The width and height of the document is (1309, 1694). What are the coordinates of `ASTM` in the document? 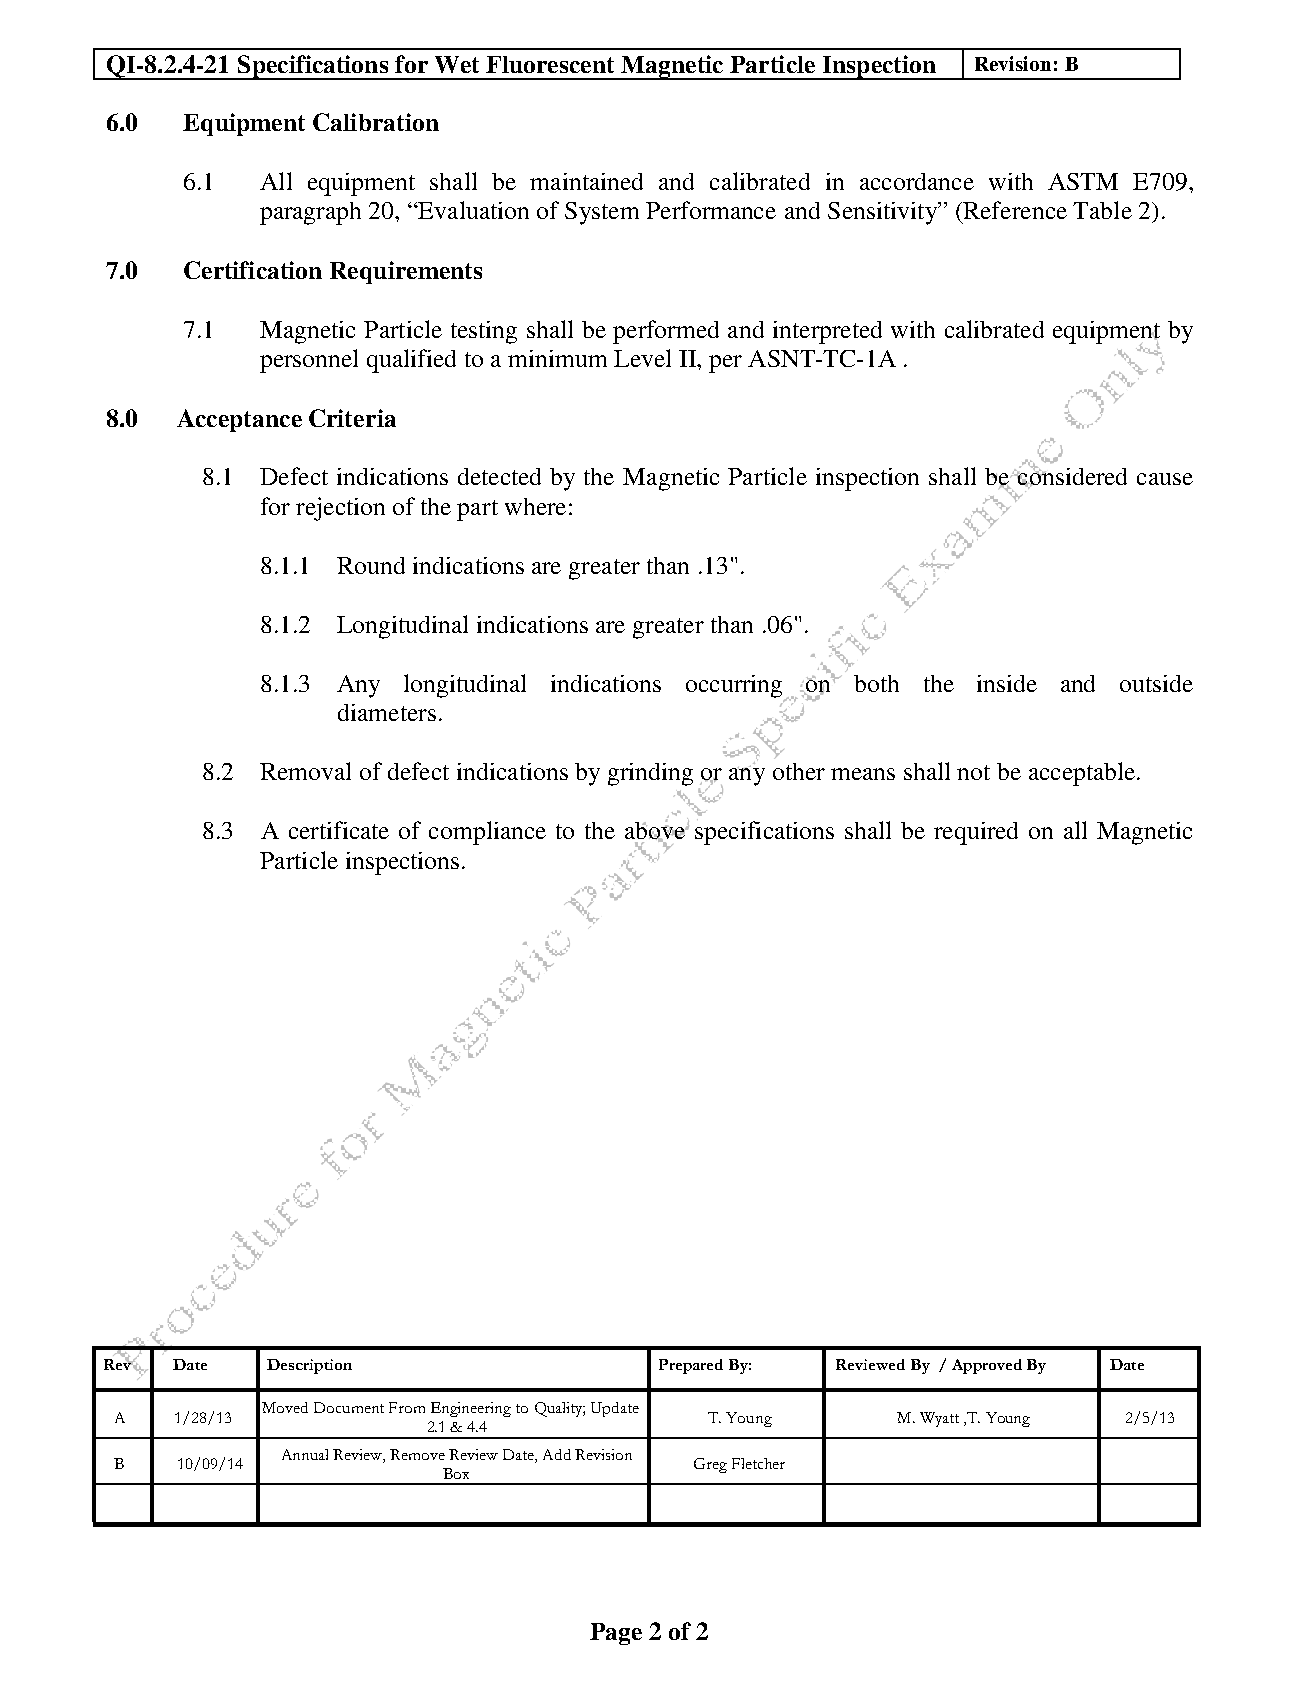 It's located at (1083, 181).
